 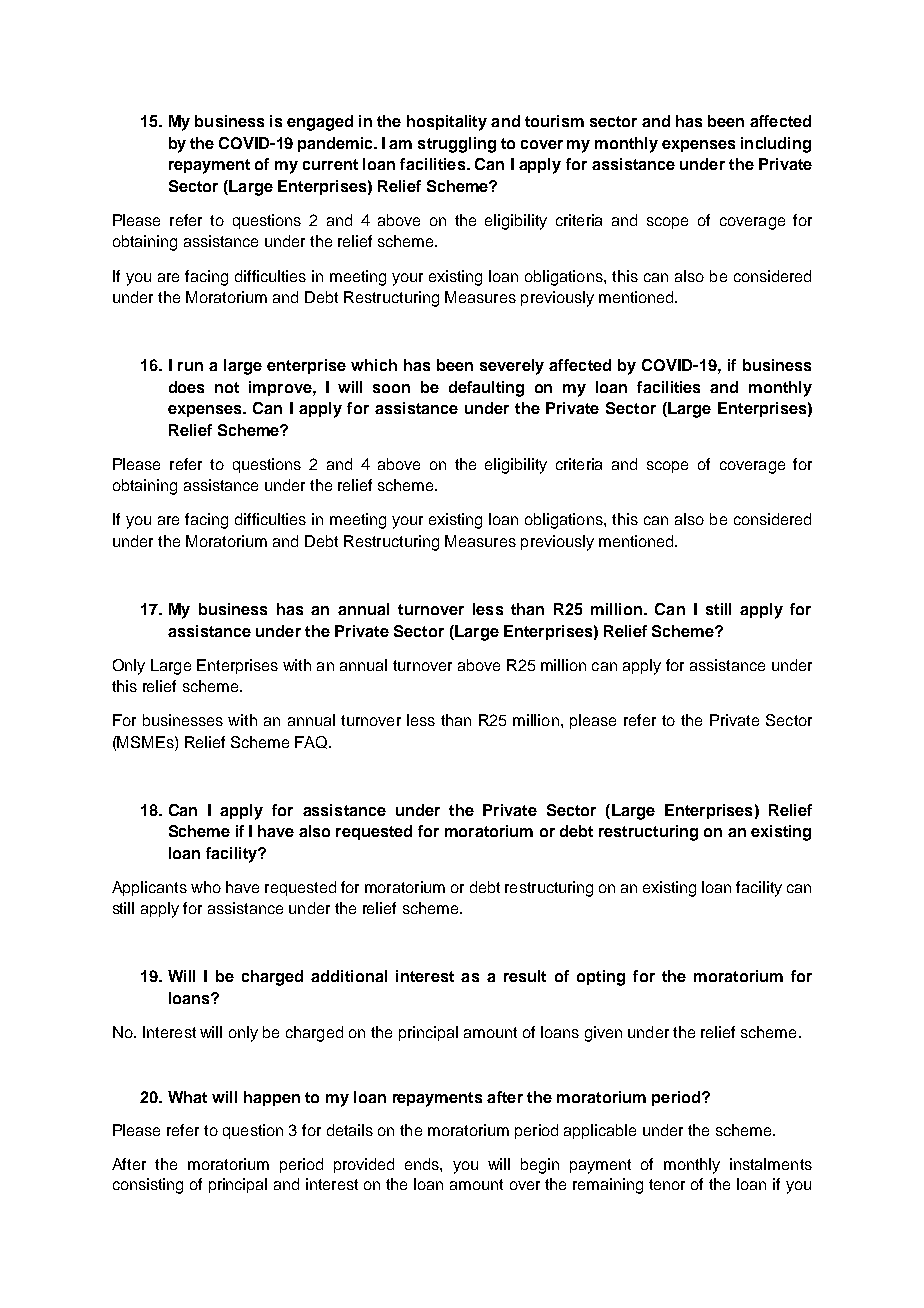 What do you see at coordinates (540, 1166) in the screenshot?
I see `begin` at bounding box center [540, 1166].
